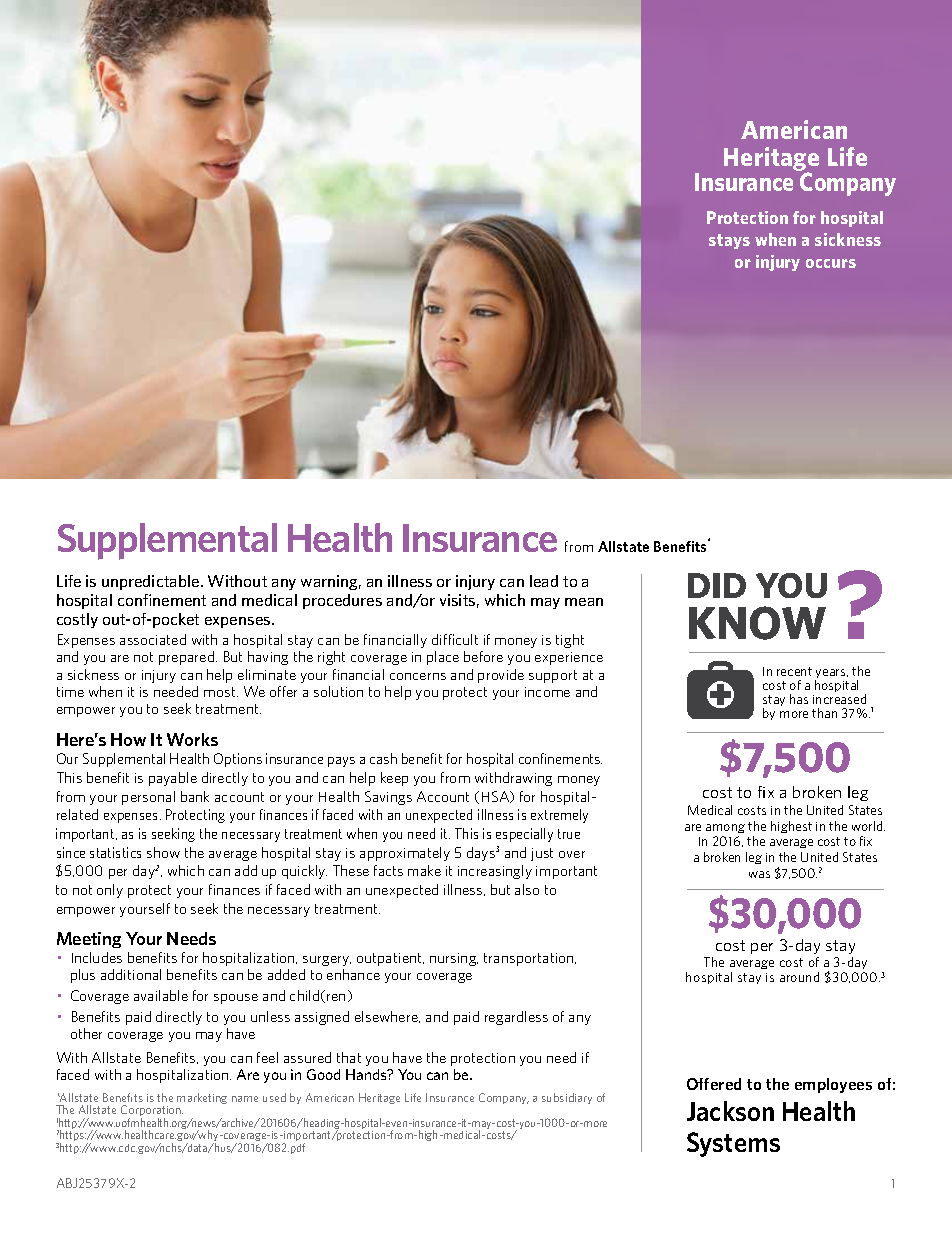 Image resolution: width=952 pixels, height=1233 pixels. Describe the element at coordinates (527, 889) in the document. I see `also` at that location.
